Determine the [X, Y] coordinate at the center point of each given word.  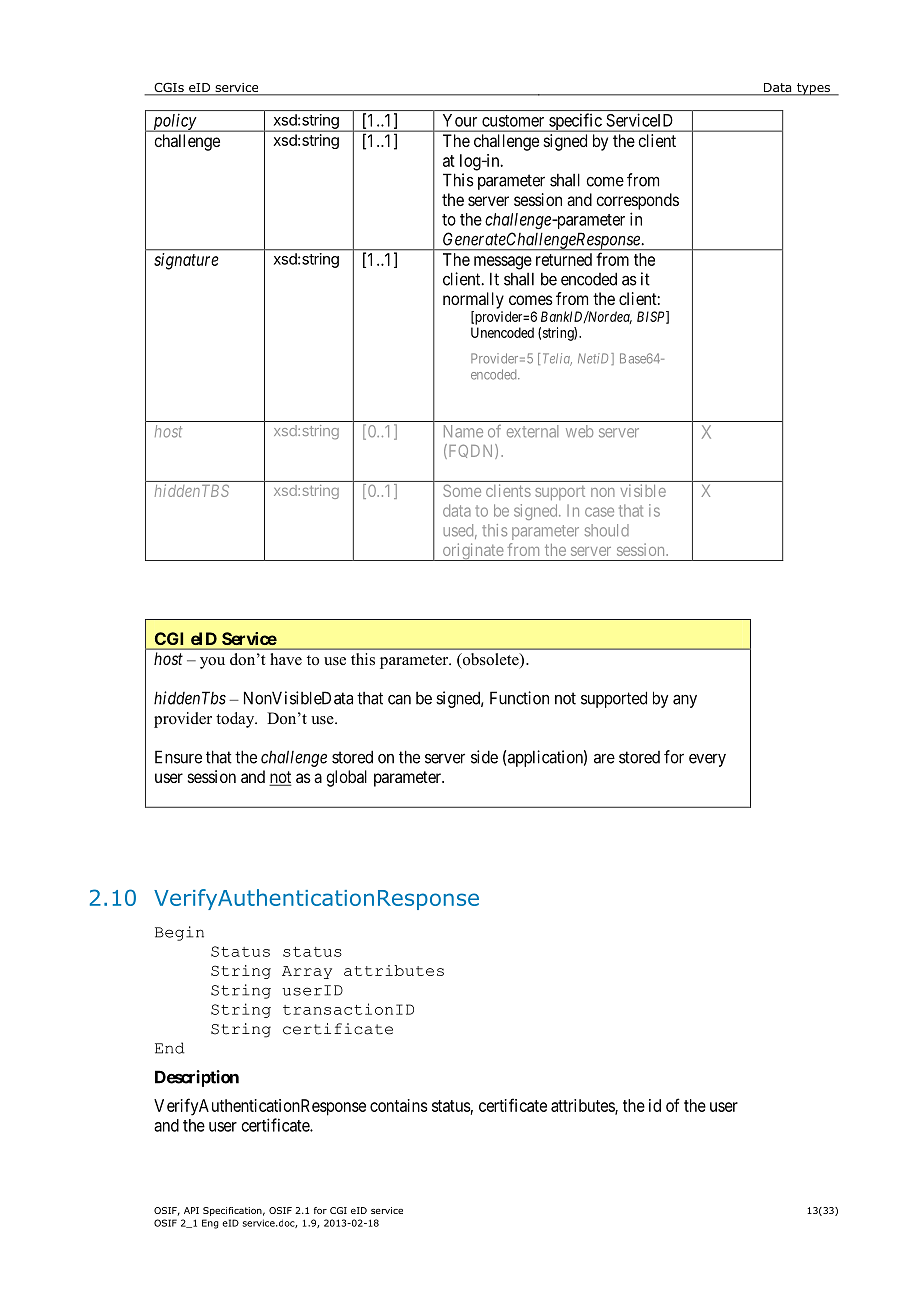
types [814, 89]
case [599, 512]
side [484, 757]
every [707, 760]
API [191, 1210]
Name [463, 431]
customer [513, 121]
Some [462, 490]
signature [186, 261]
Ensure [178, 757]
